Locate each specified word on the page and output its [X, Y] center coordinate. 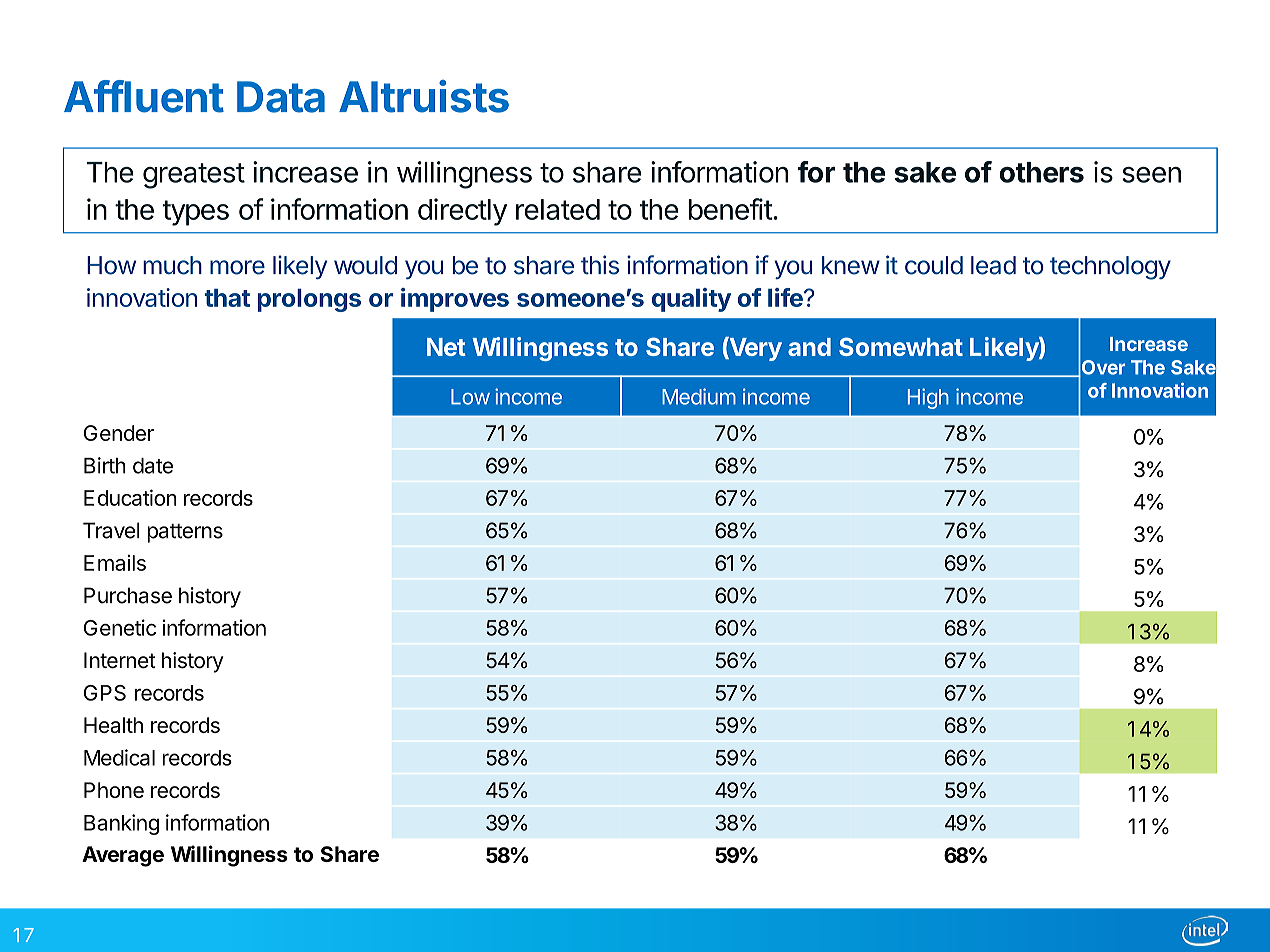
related [558, 209]
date [153, 466]
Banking [121, 824]
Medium [699, 396]
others [1041, 172]
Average [123, 856]
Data [281, 97]
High [928, 398]
